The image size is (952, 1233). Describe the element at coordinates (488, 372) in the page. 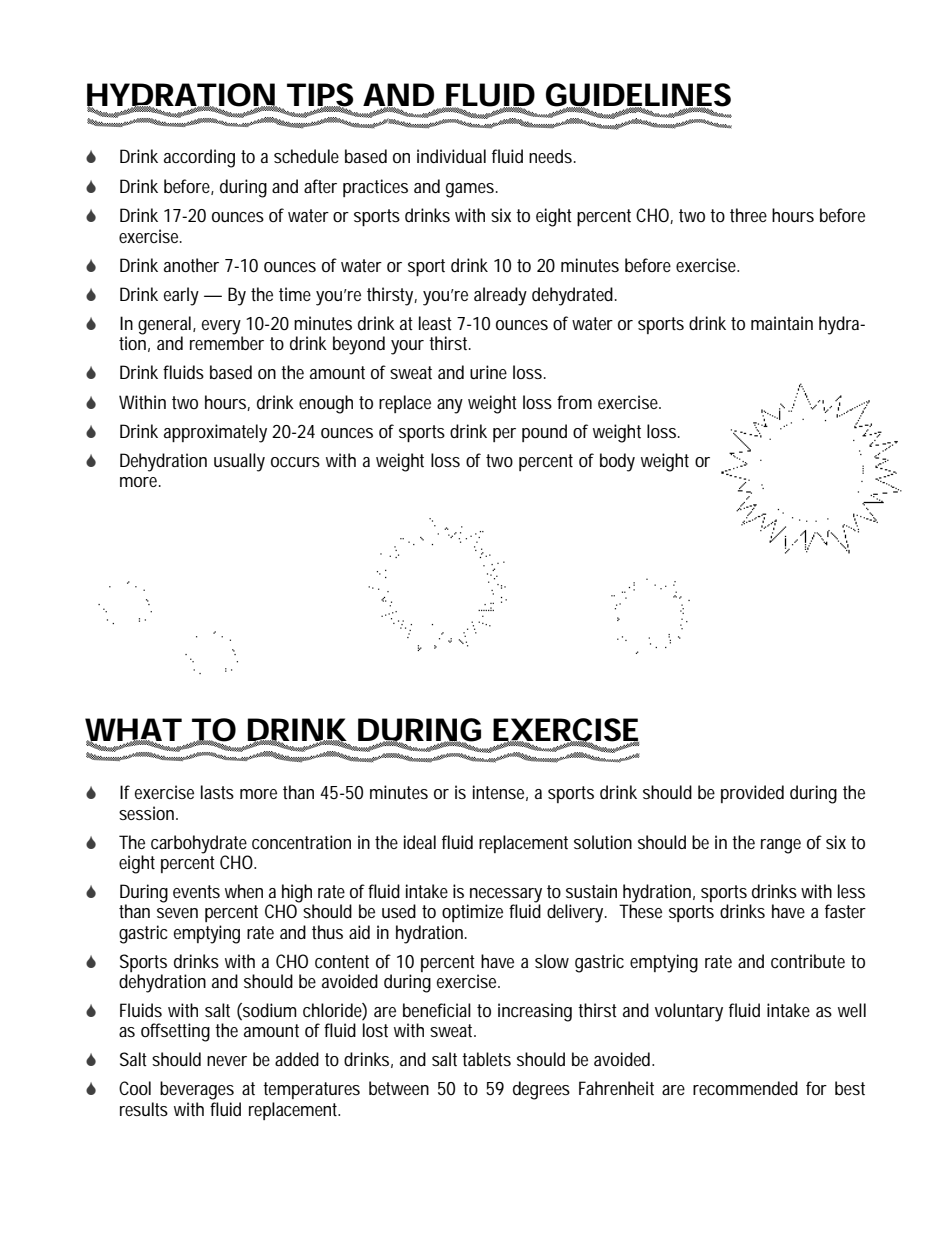

I see `urine` at that location.
